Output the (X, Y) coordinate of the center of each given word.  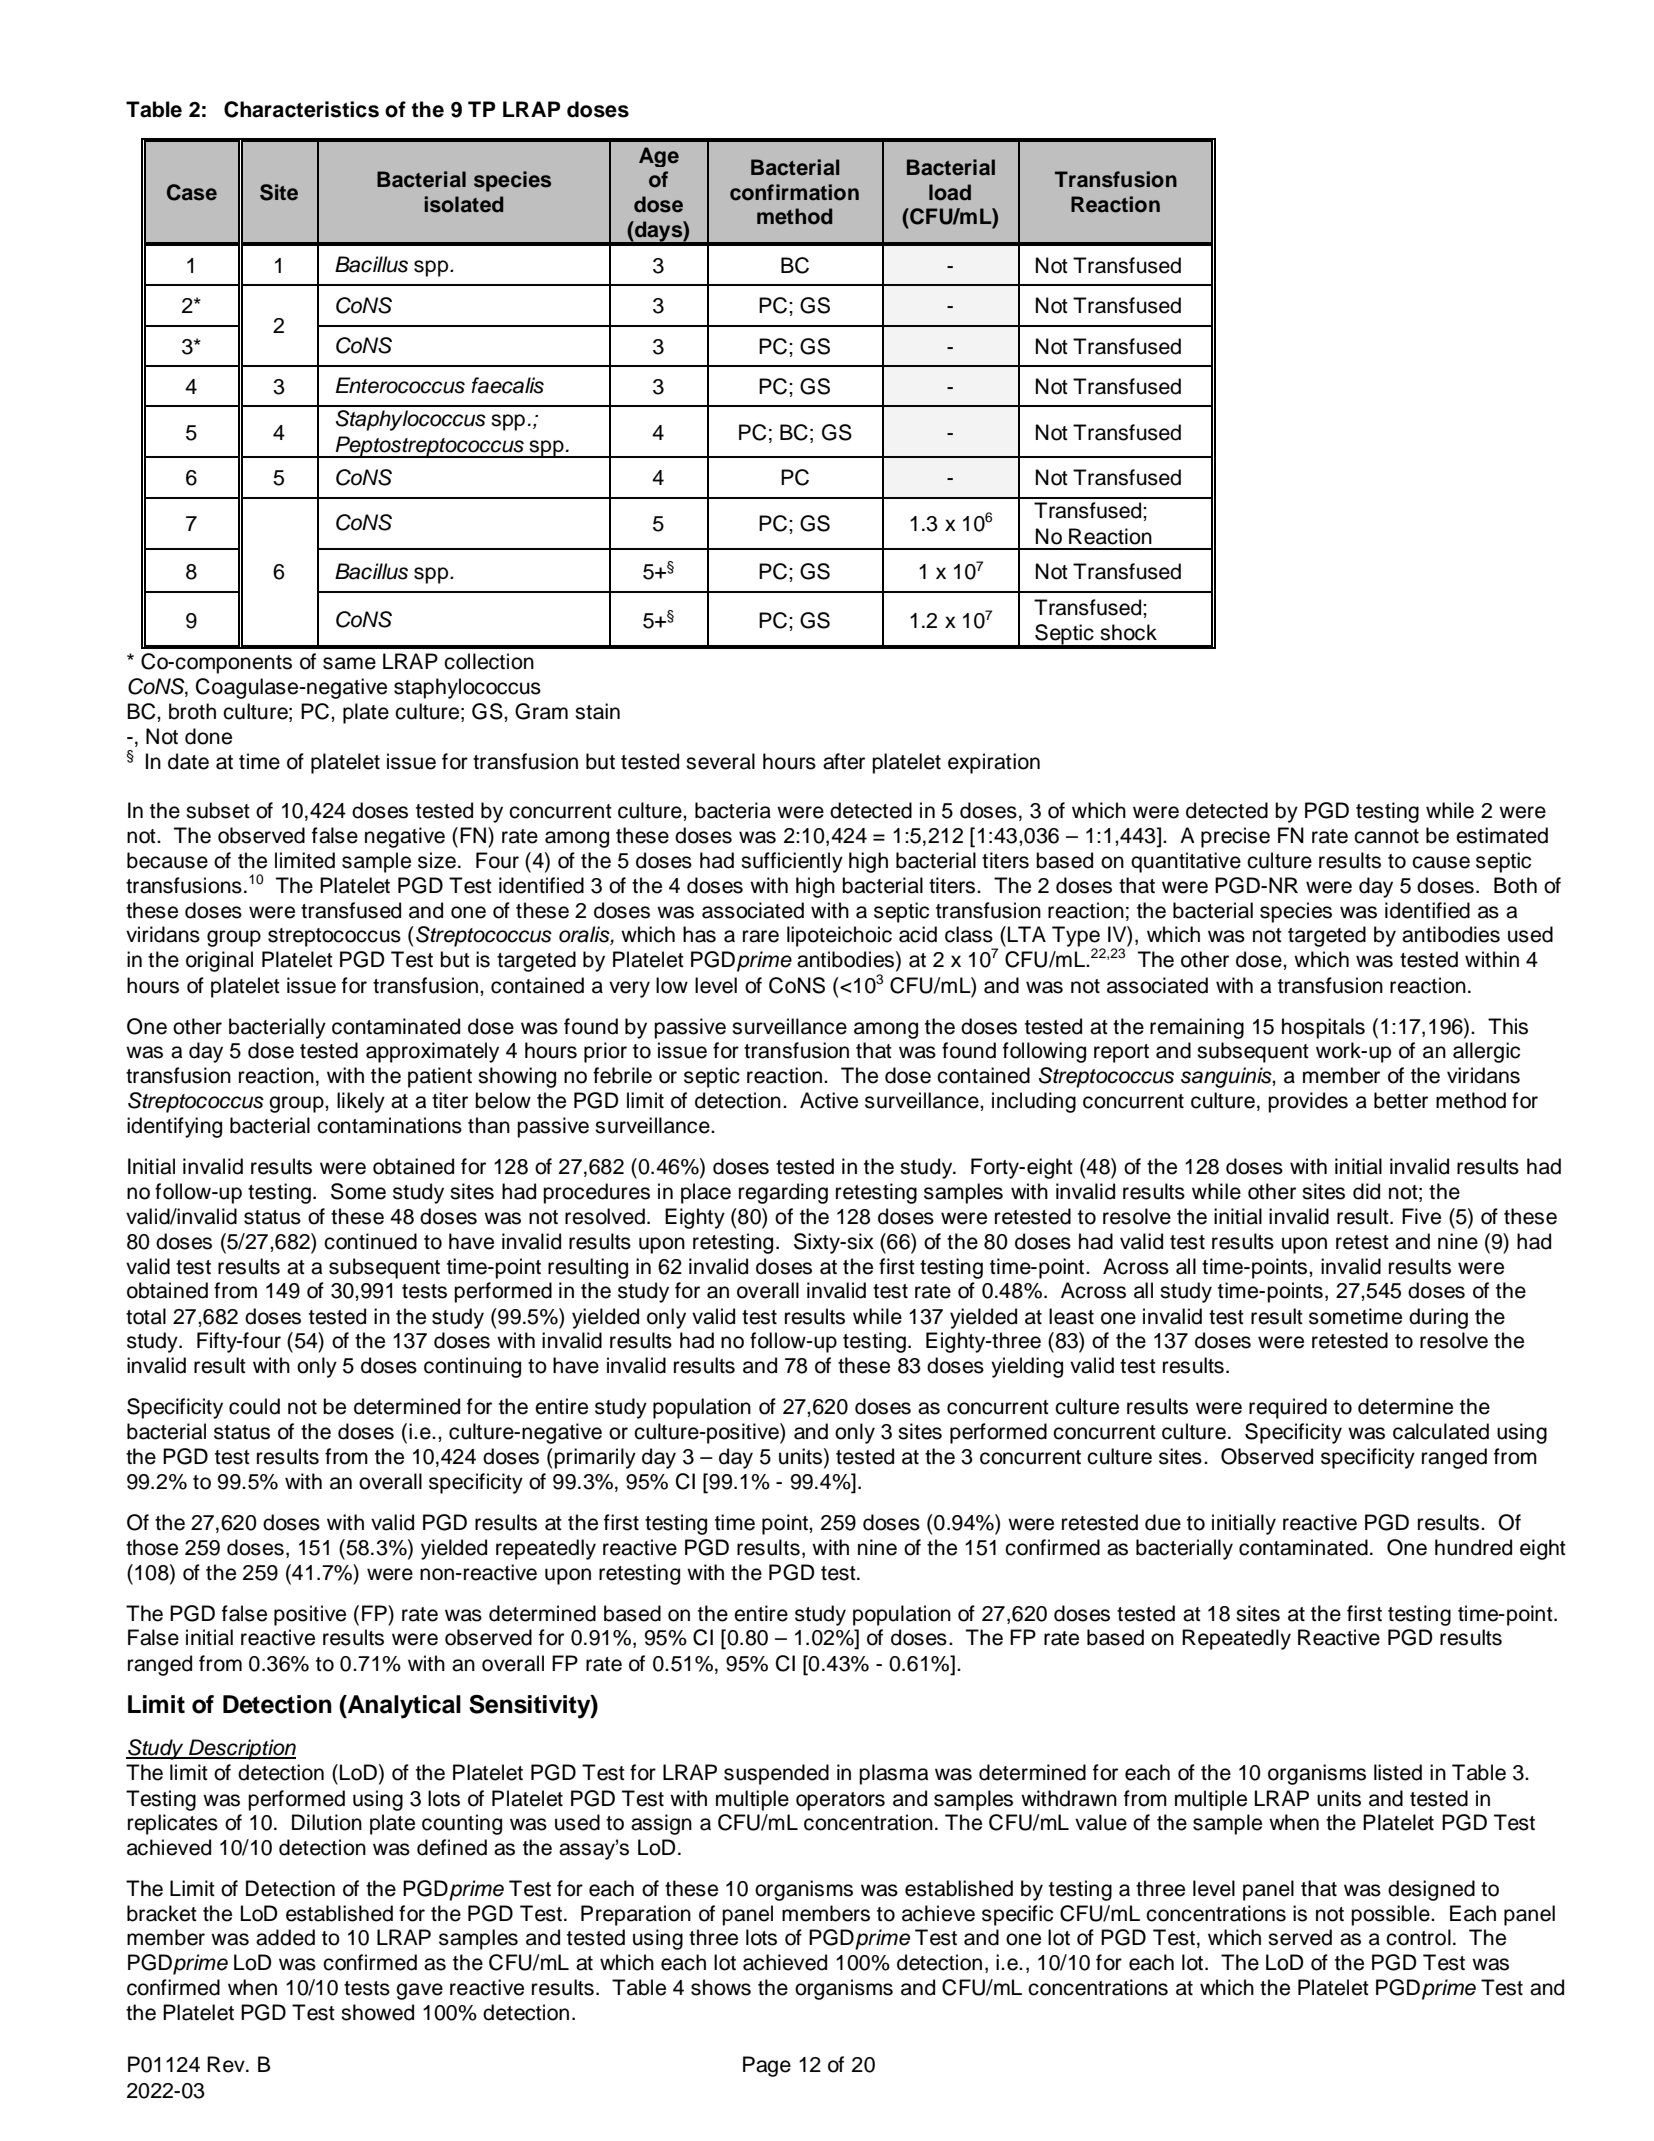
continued (370, 1241)
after (844, 761)
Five (1421, 1216)
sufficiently (792, 862)
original (219, 961)
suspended (776, 1774)
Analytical (403, 1707)
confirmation (794, 192)
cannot (1386, 836)
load (950, 192)
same (349, 663)
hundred (1473, 1547)
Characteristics (301, 109)
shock (1128, 632)
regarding (783, 1193)
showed (377, 2012)
